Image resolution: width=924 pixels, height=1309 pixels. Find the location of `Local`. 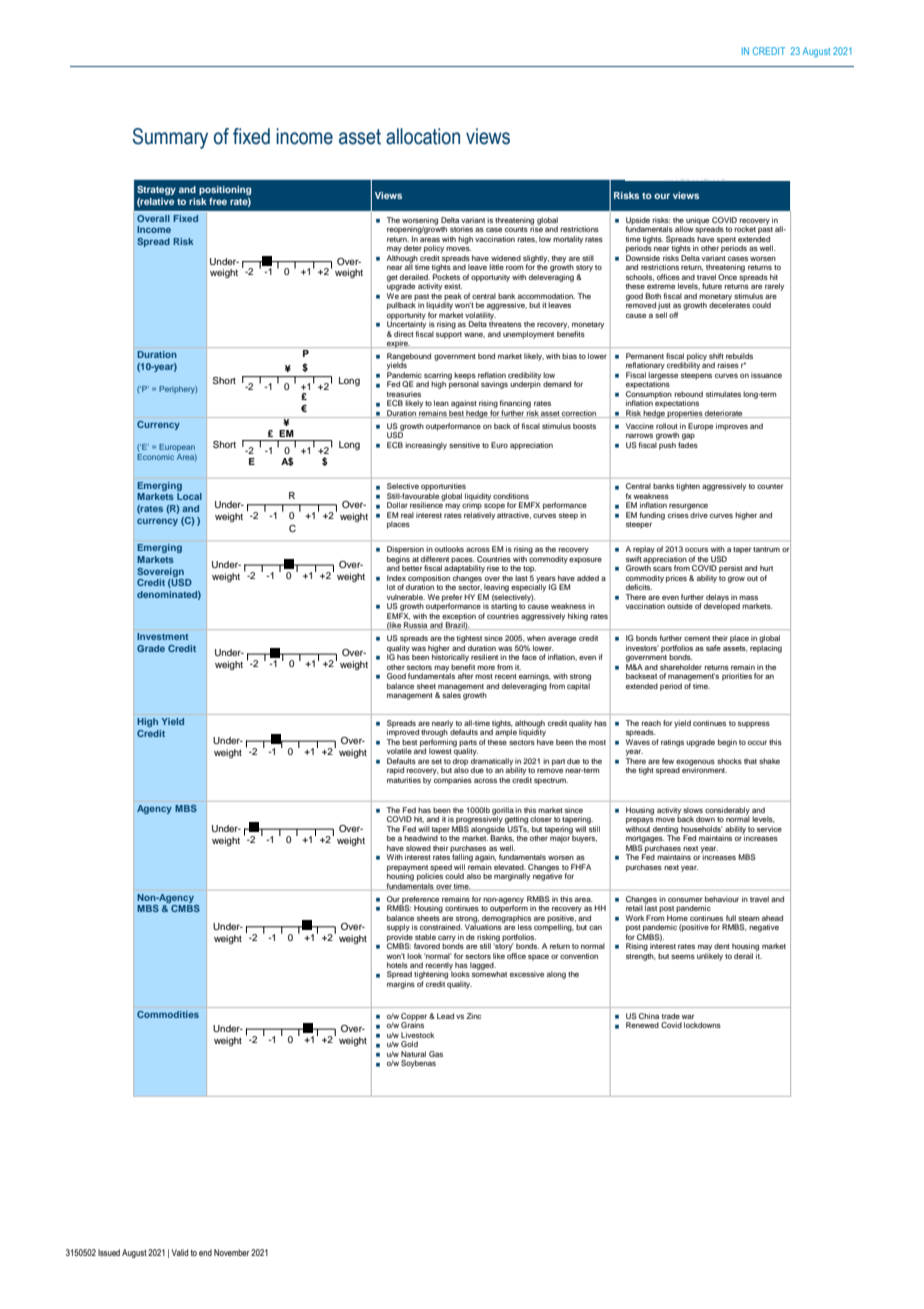

Local is located at coordinates (189, 496).
